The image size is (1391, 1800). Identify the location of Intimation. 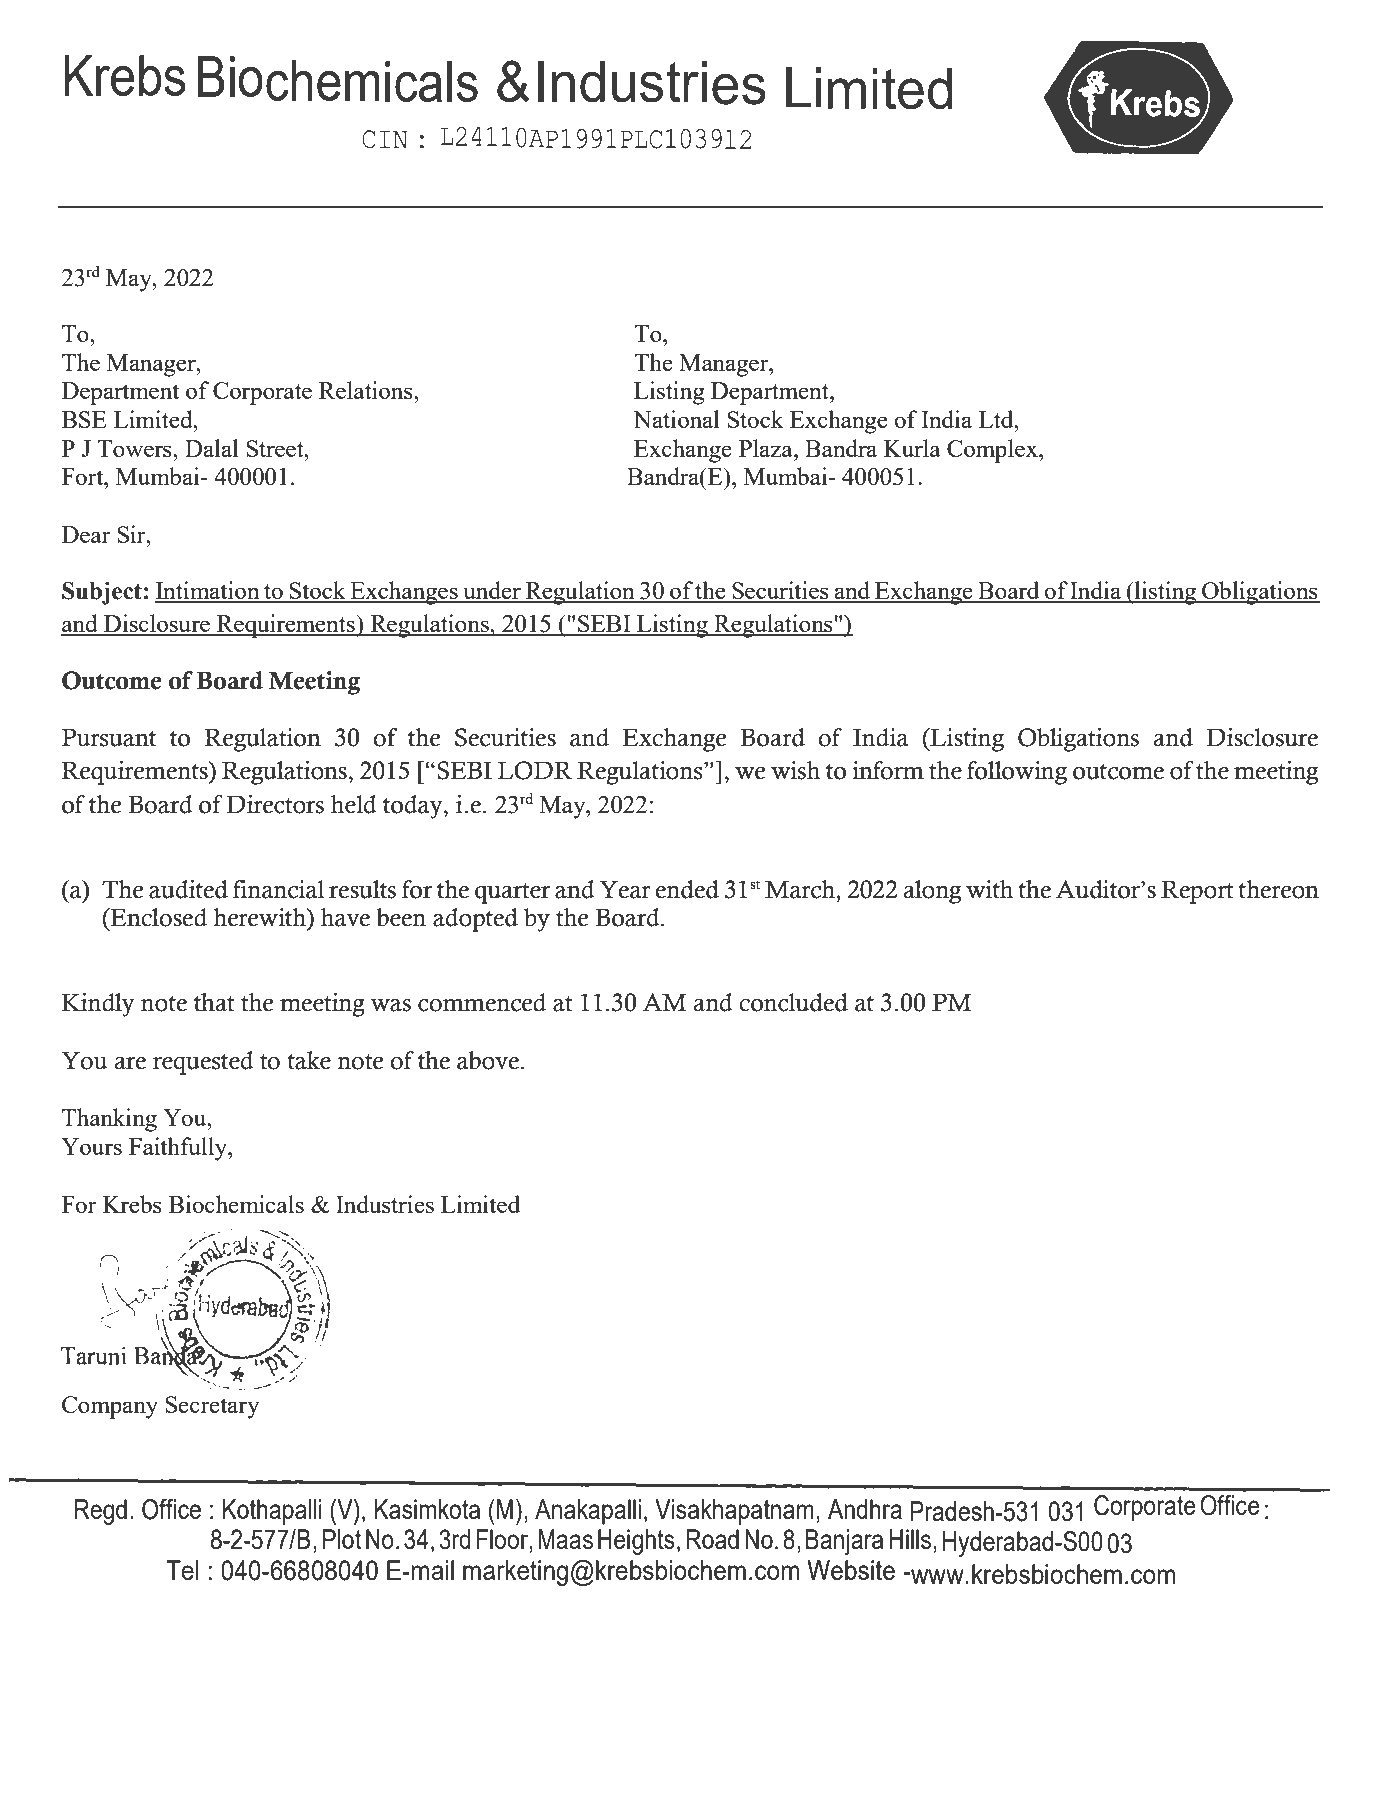
(208, 591).
